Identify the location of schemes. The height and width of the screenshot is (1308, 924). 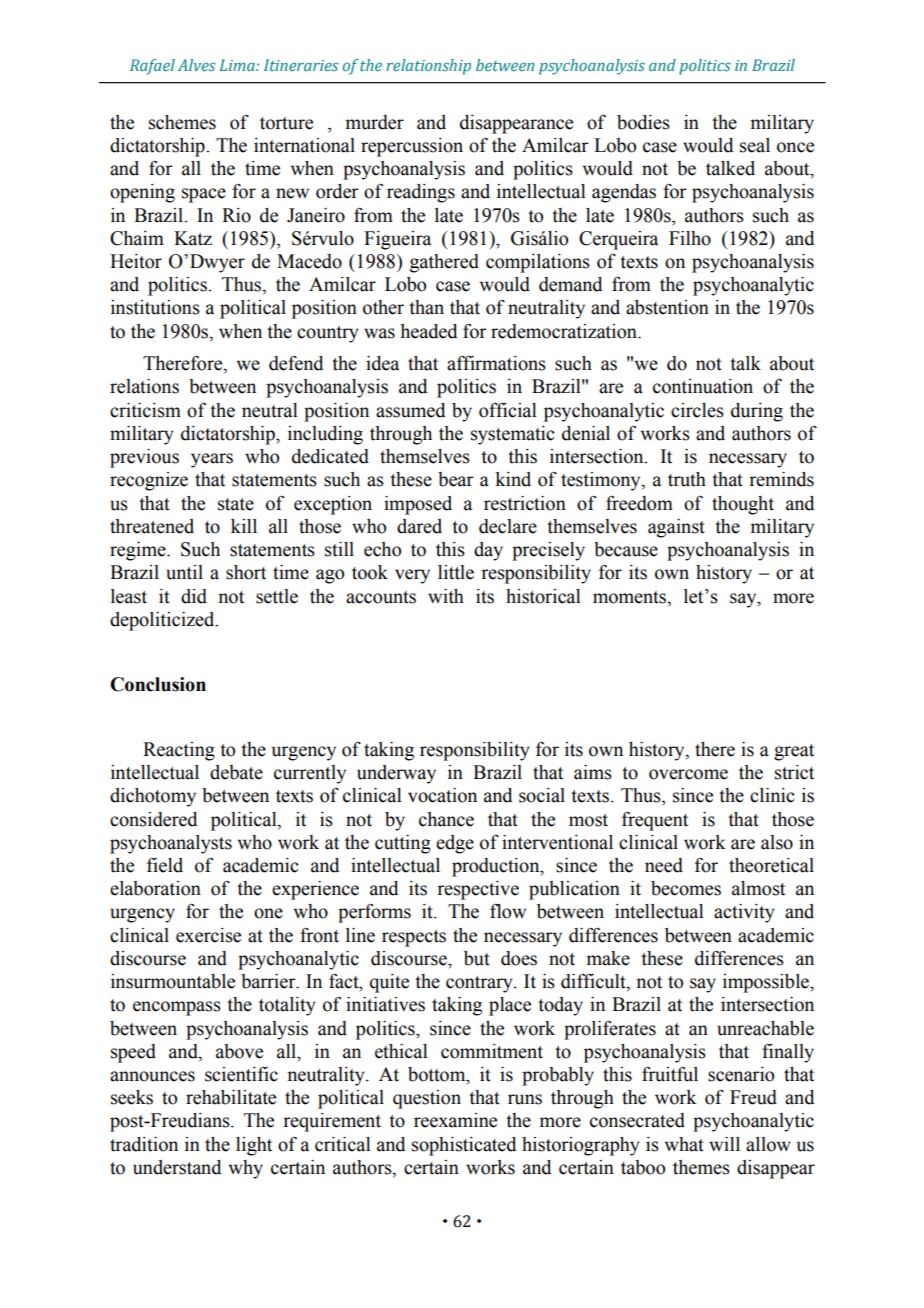
(182, 122).
